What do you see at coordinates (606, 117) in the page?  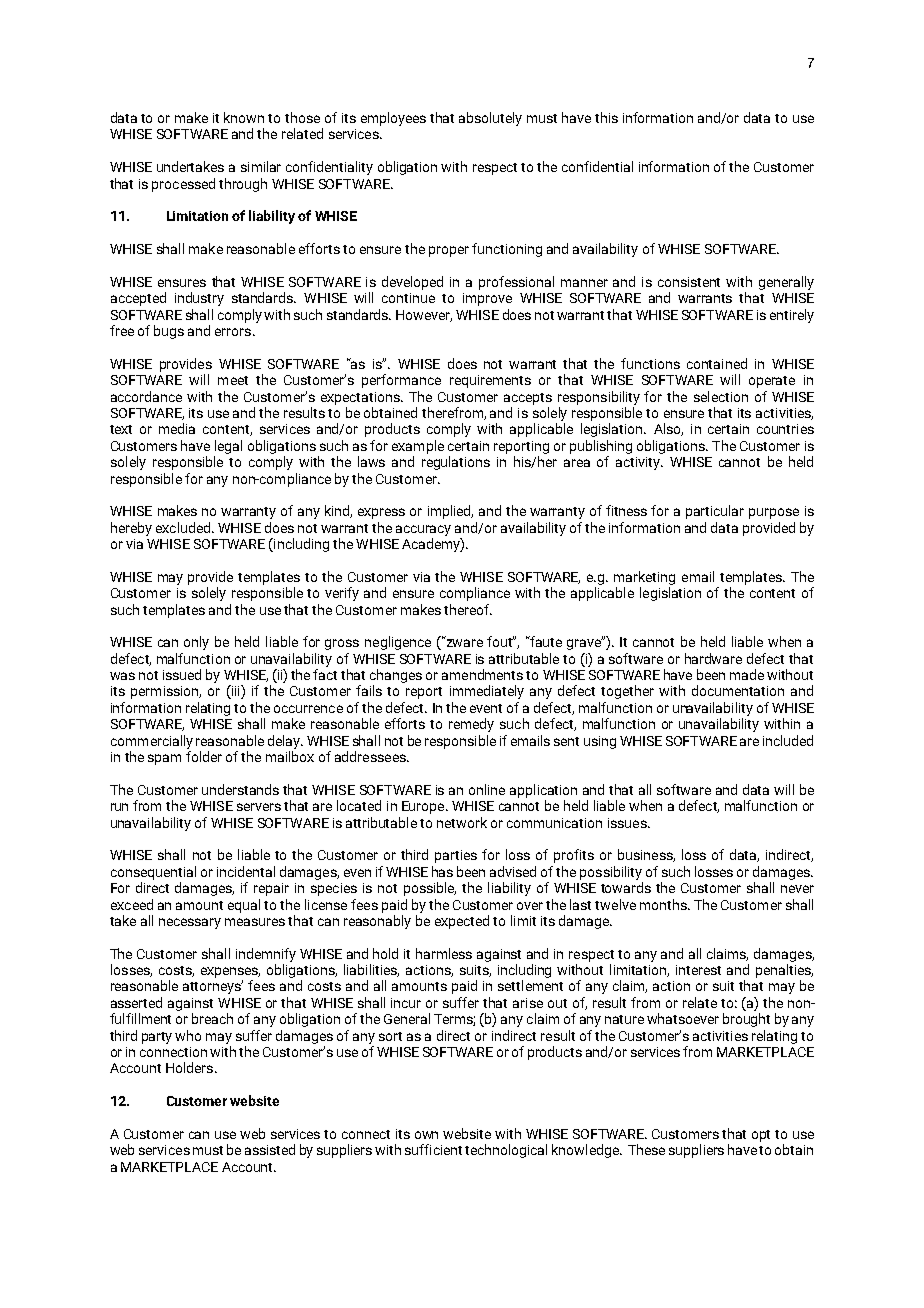 I see `this` at bounding box center [606, 117].
